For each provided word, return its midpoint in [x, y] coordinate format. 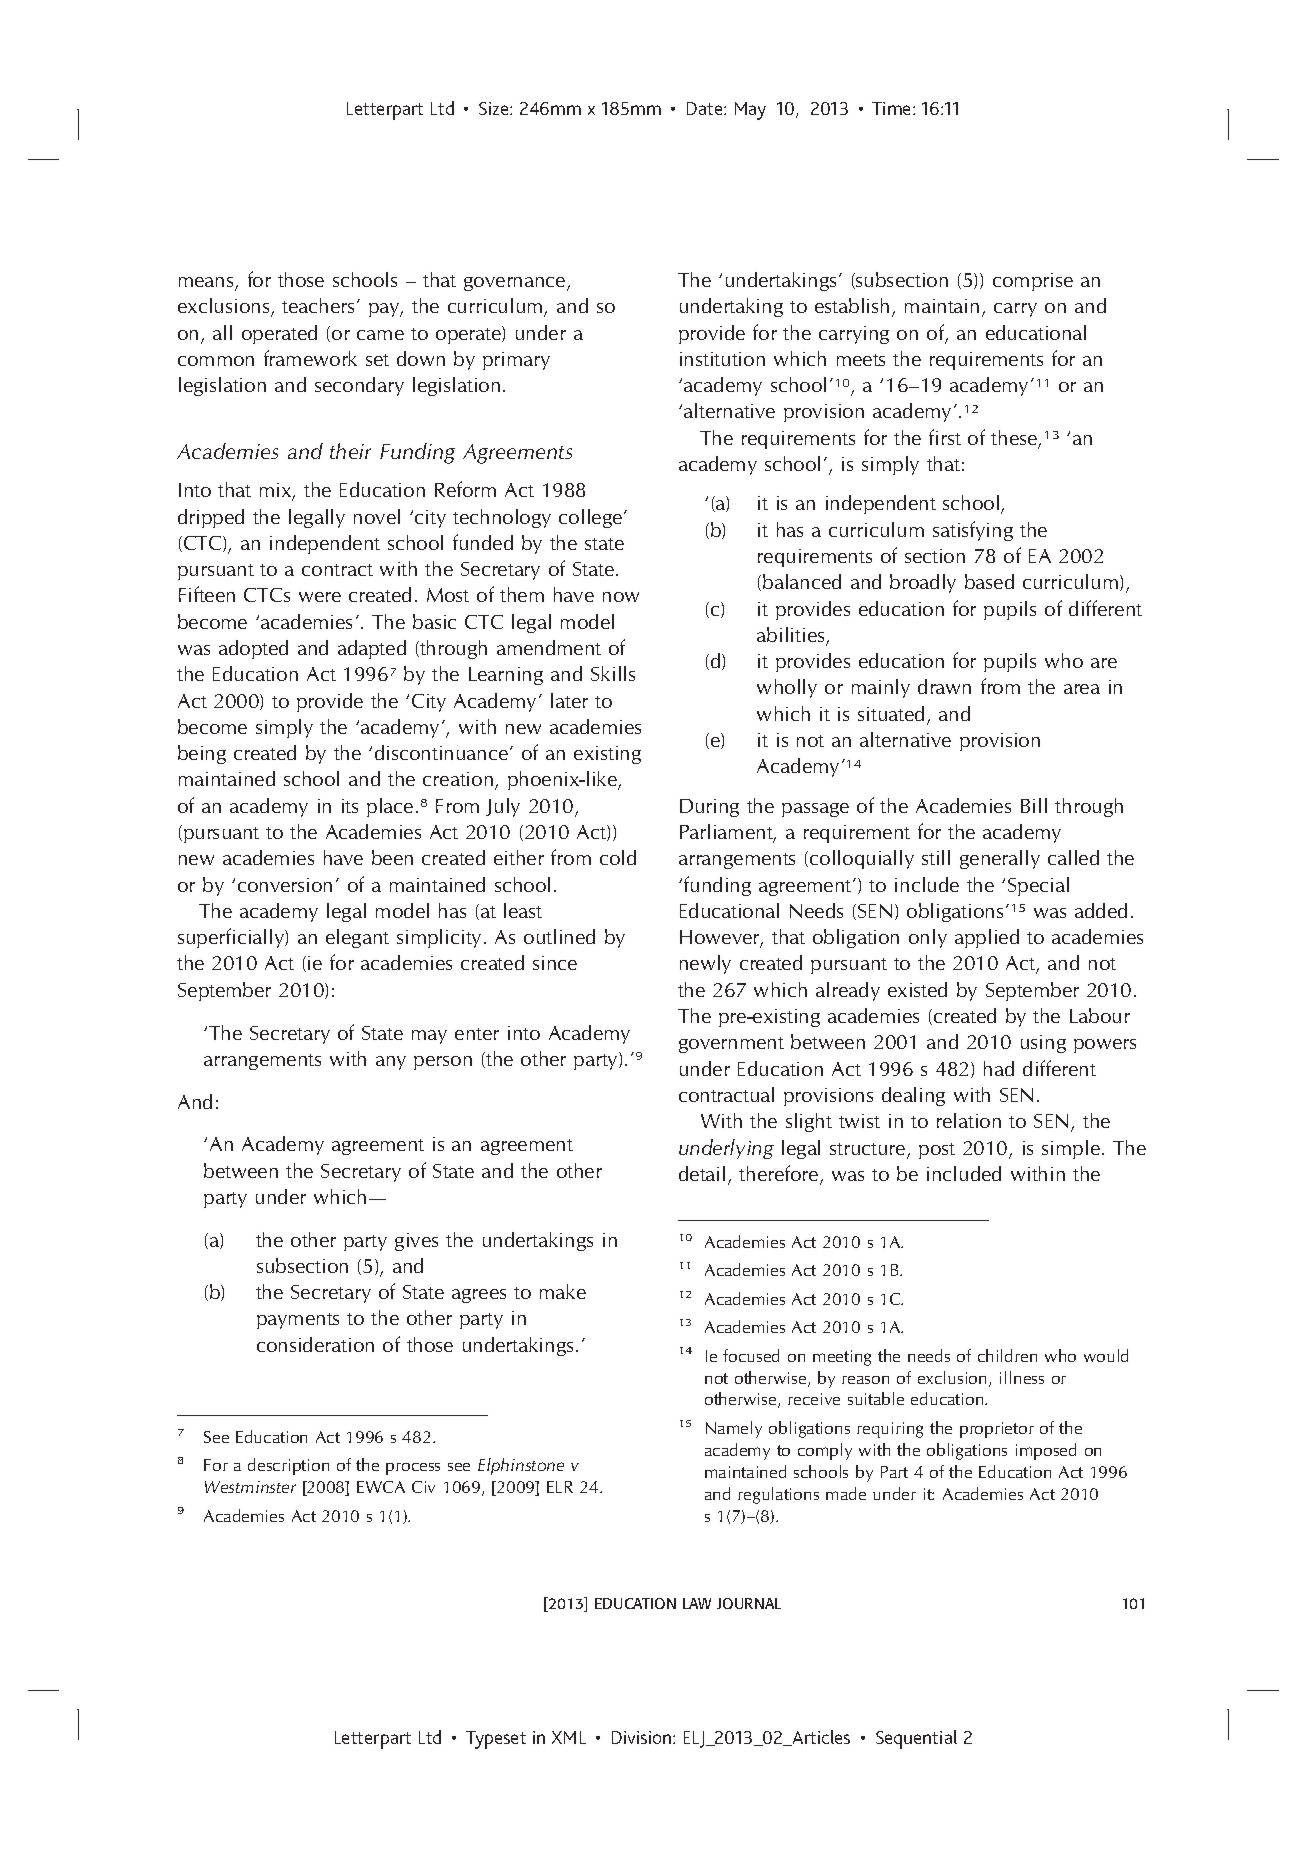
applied [987, 938]
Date [706, 108]
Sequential [916, 1739]
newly [705, 964]
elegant [357, 938]
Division [643, 1737]
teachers [318, 305]
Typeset [496, 1740]
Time [893, 108]
